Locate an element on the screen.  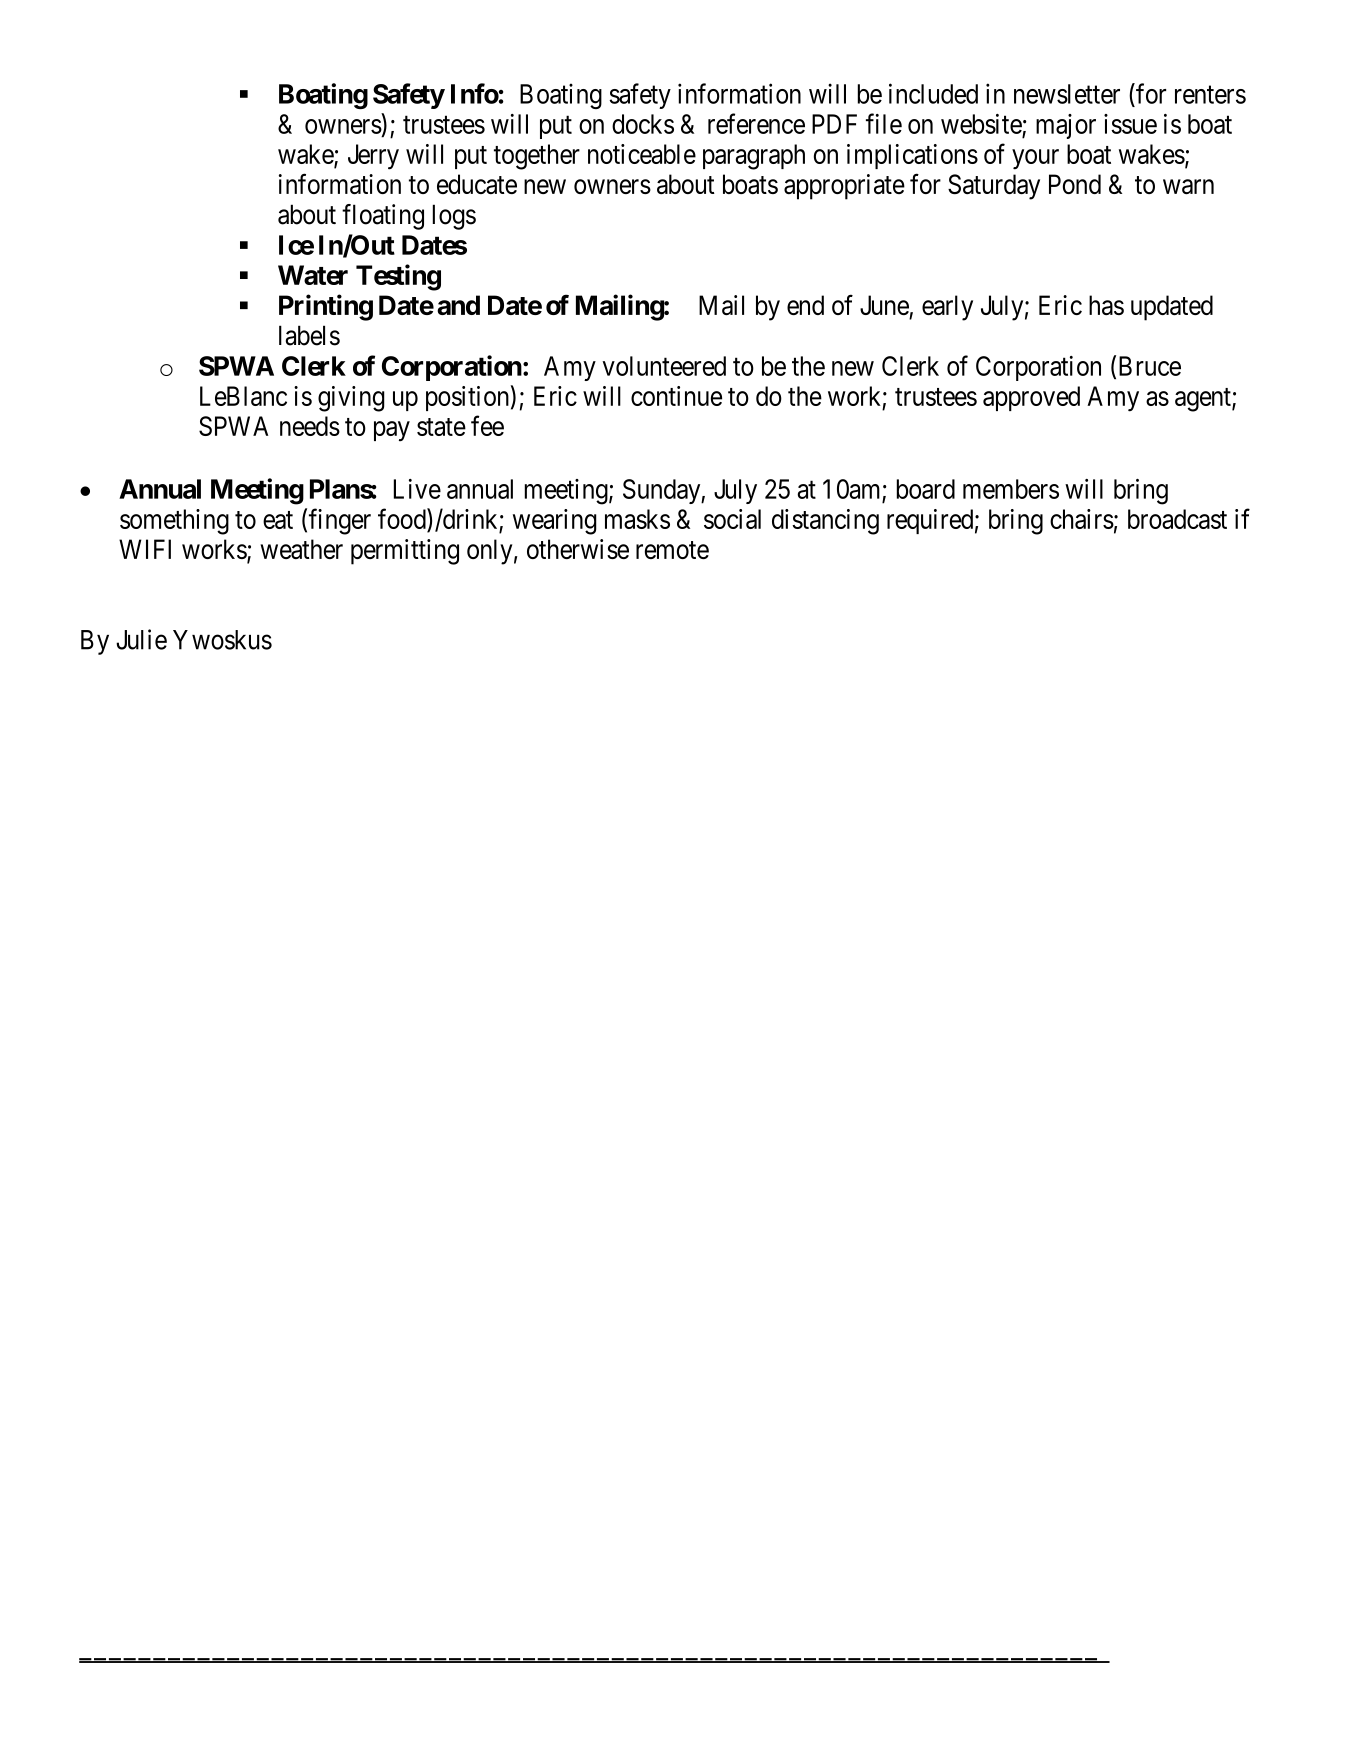
volunteered is located at coordinates (664, 366).
